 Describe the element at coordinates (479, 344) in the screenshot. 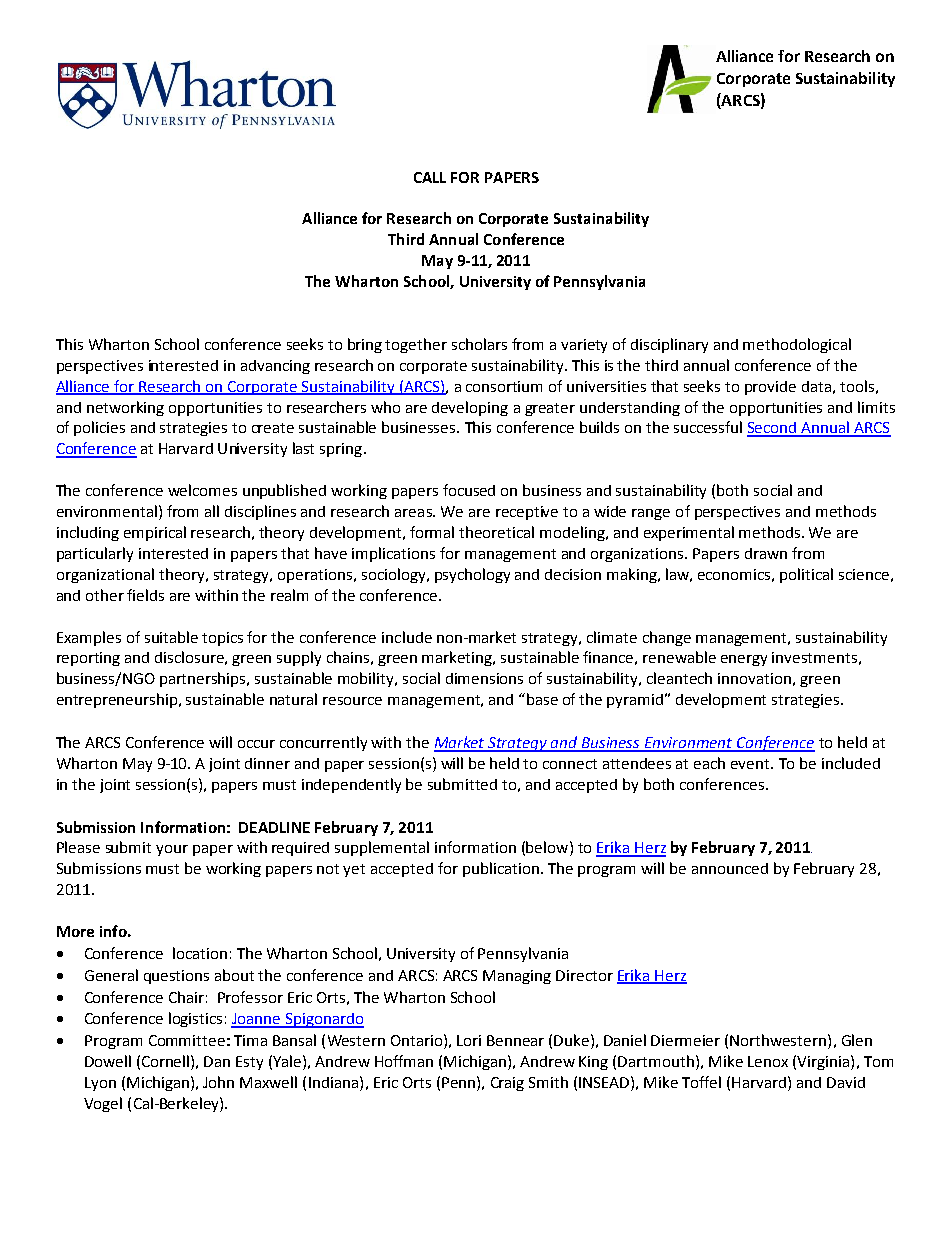

I see `scholars` at that location.
